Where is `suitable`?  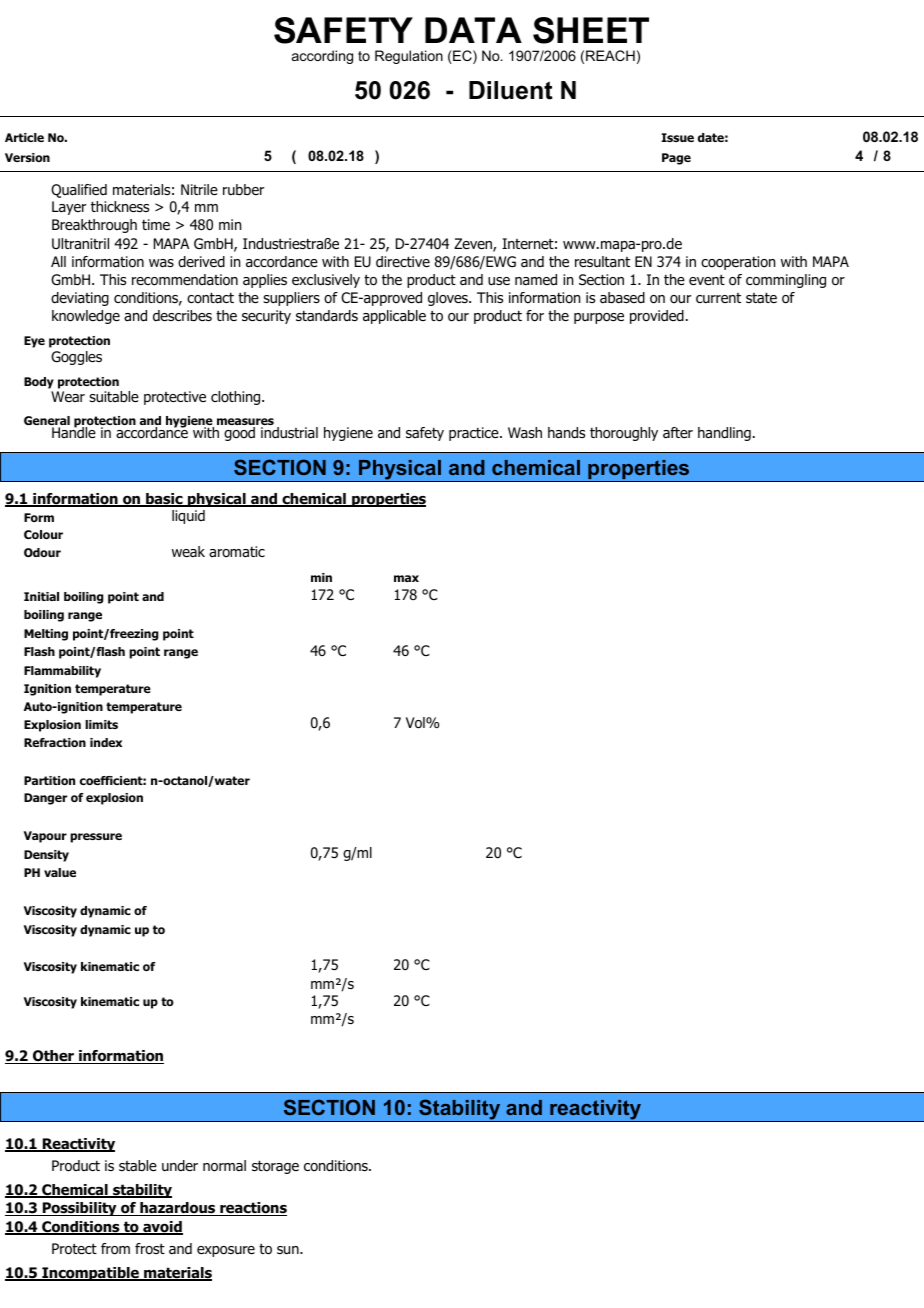 suitable is located at coordinates (114, 396).
